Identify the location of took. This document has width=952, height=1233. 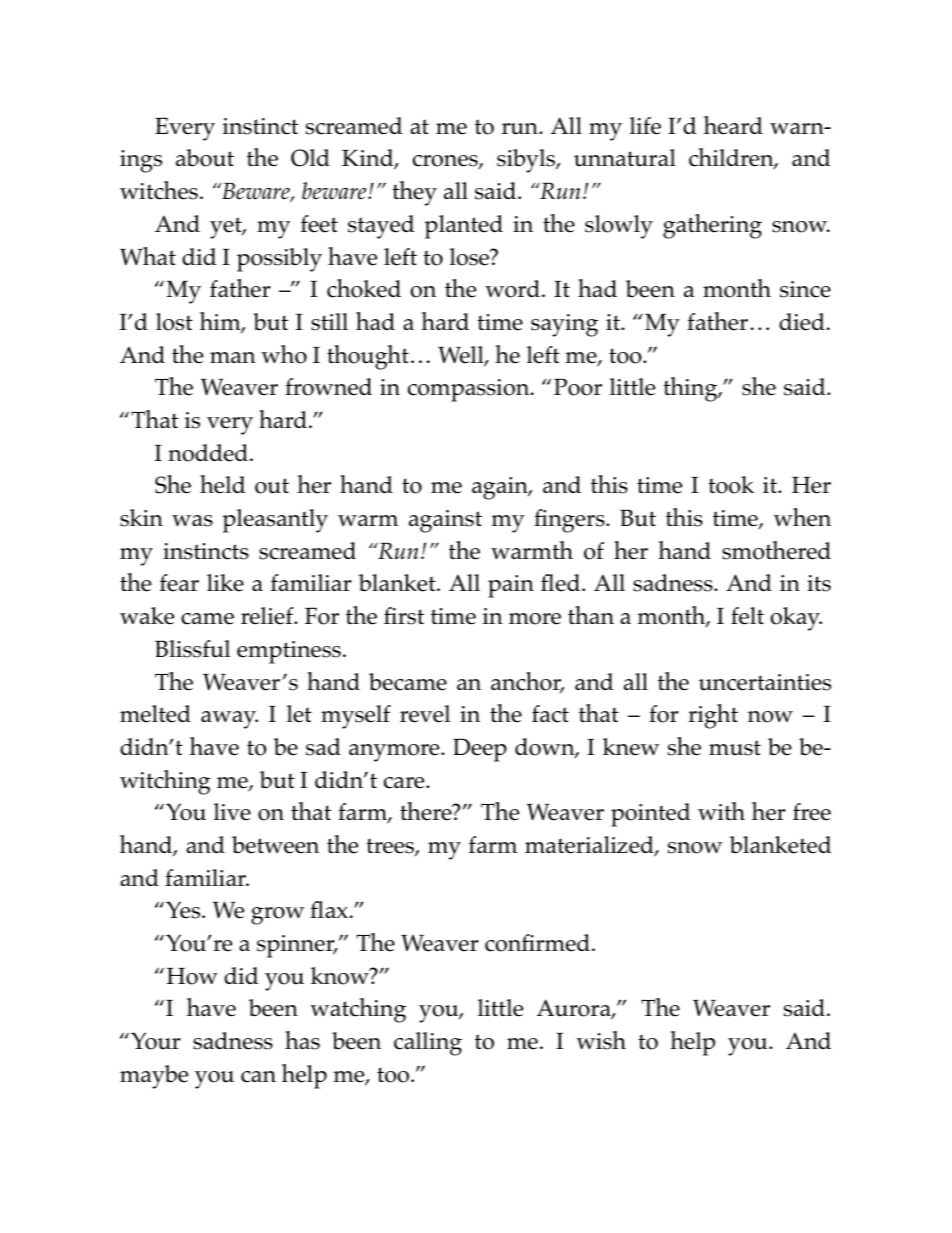
(731, 485).
